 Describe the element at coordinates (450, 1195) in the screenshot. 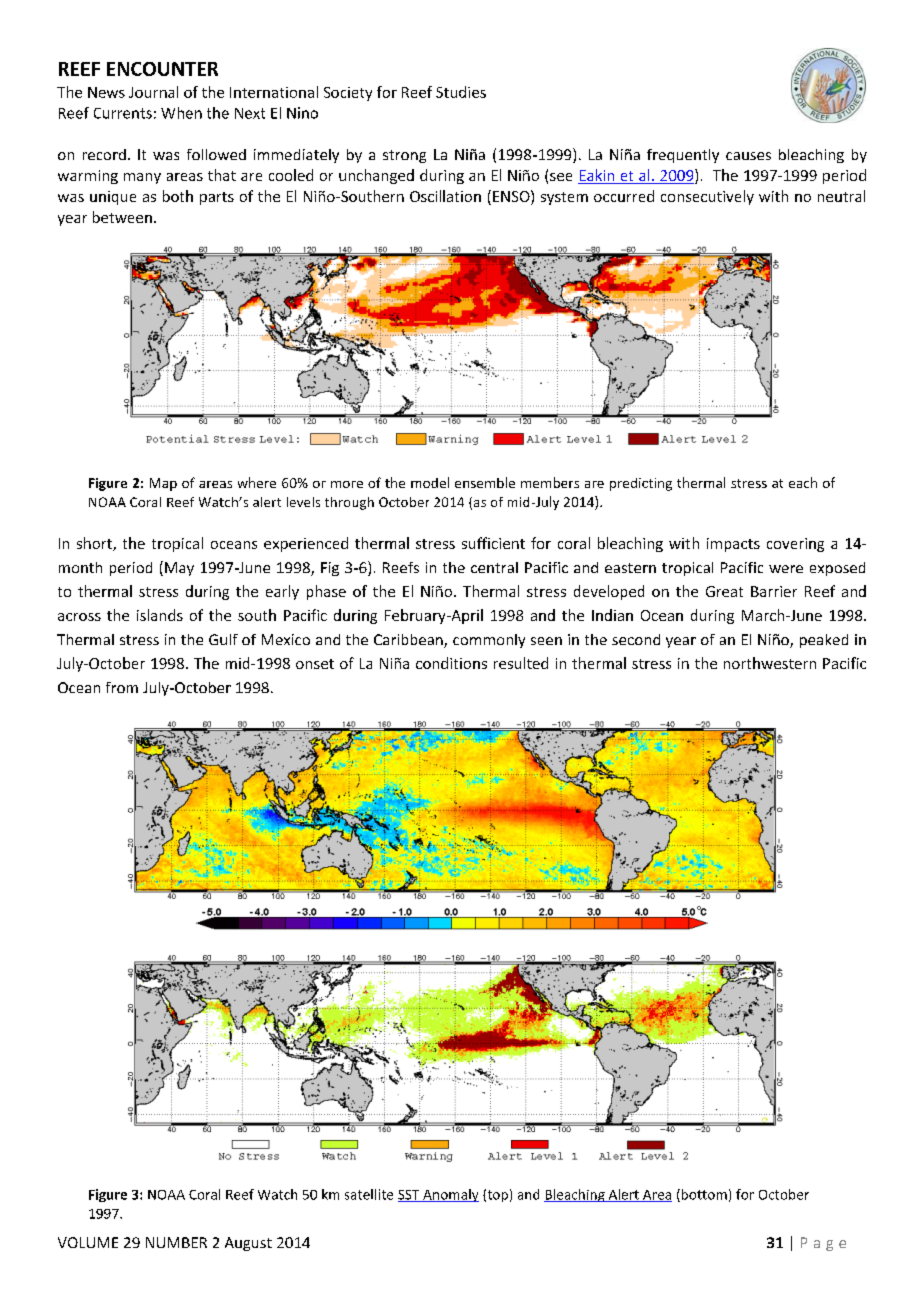

I see `Anomaly` at that location.
